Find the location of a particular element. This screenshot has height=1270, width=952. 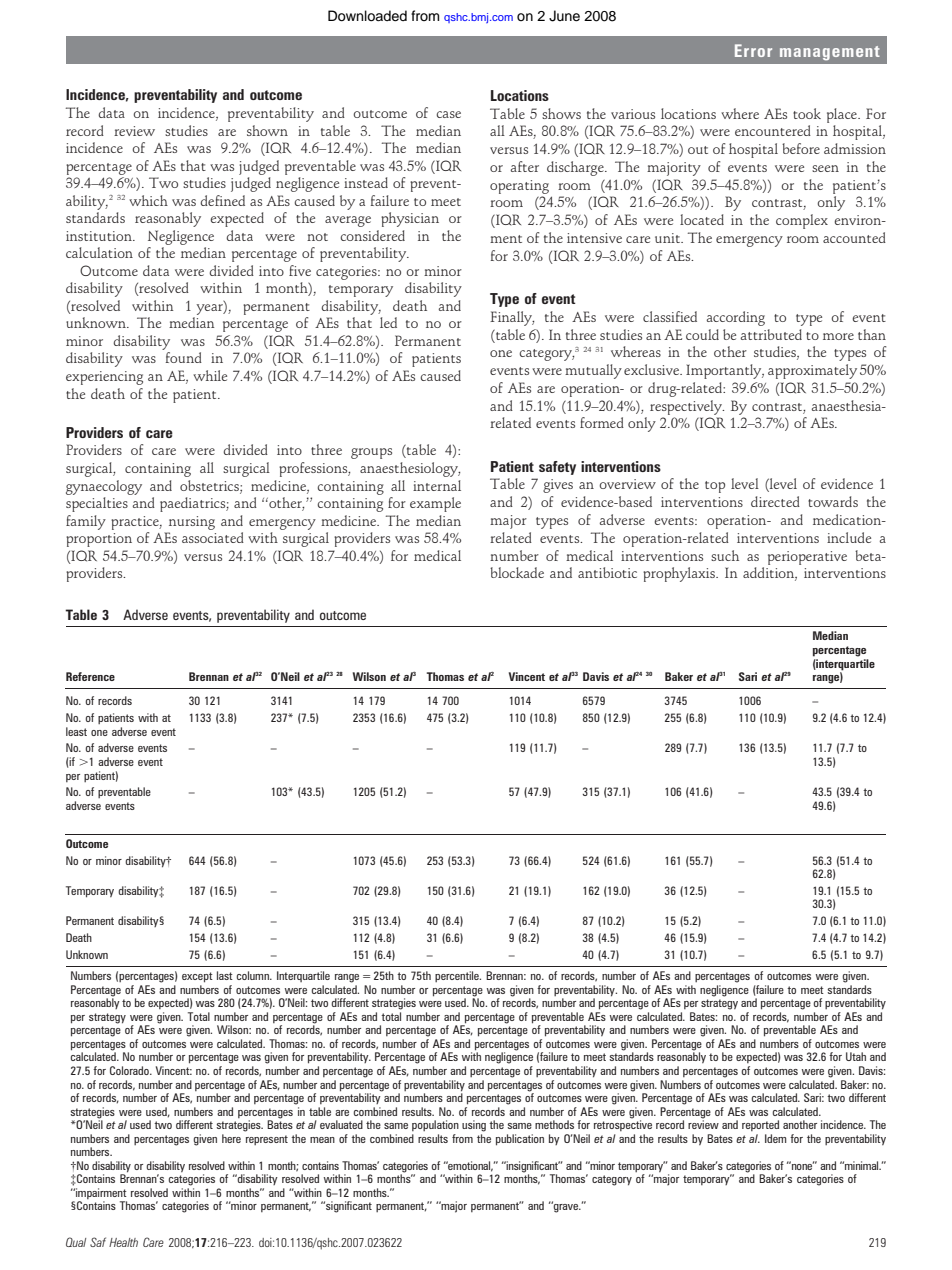

Error is located at coordinates (753, 50).
